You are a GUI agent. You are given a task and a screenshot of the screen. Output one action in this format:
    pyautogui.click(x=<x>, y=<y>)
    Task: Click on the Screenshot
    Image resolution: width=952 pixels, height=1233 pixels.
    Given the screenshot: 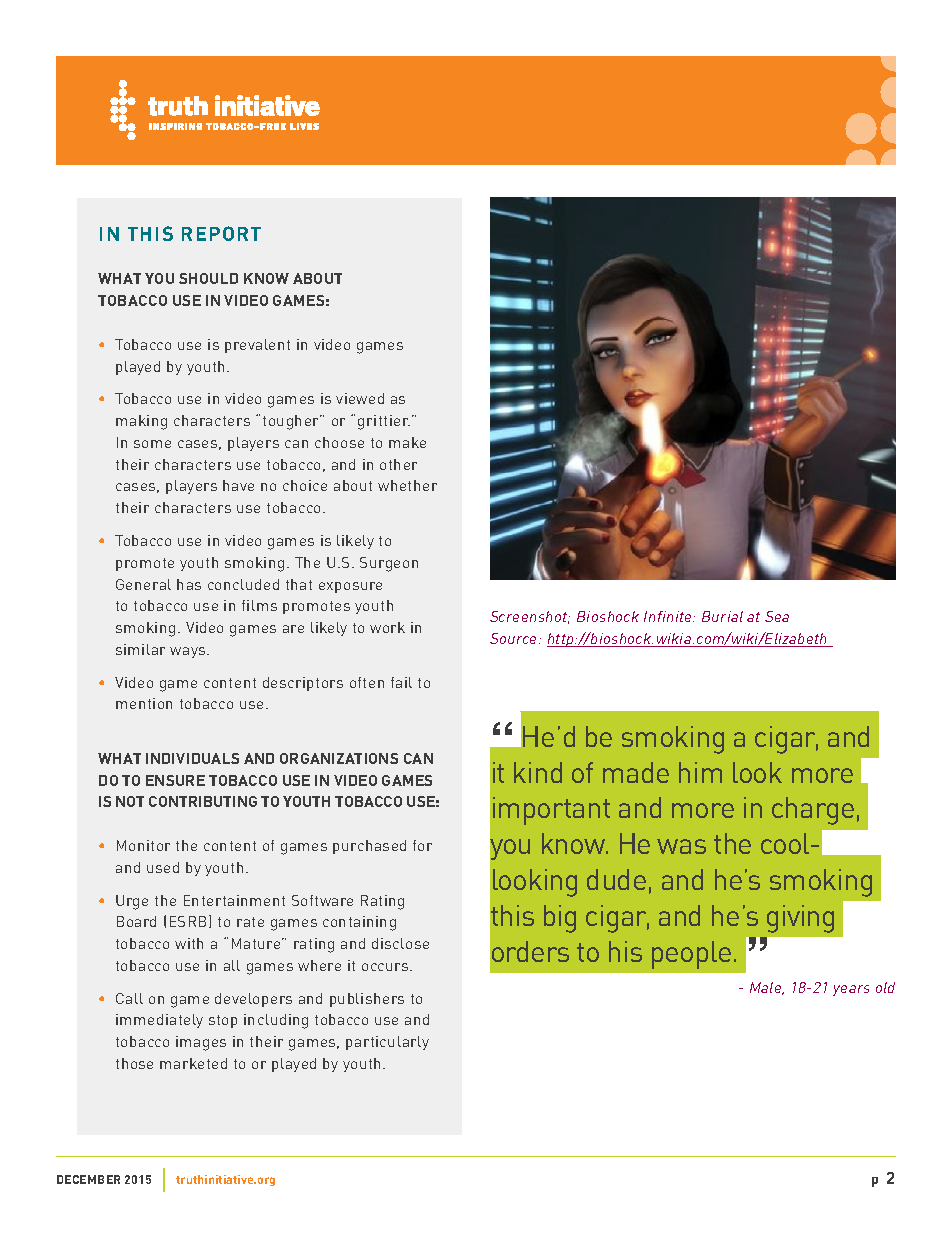 What is the action you would take?
    pyautogui.click(x=530, y=617)
